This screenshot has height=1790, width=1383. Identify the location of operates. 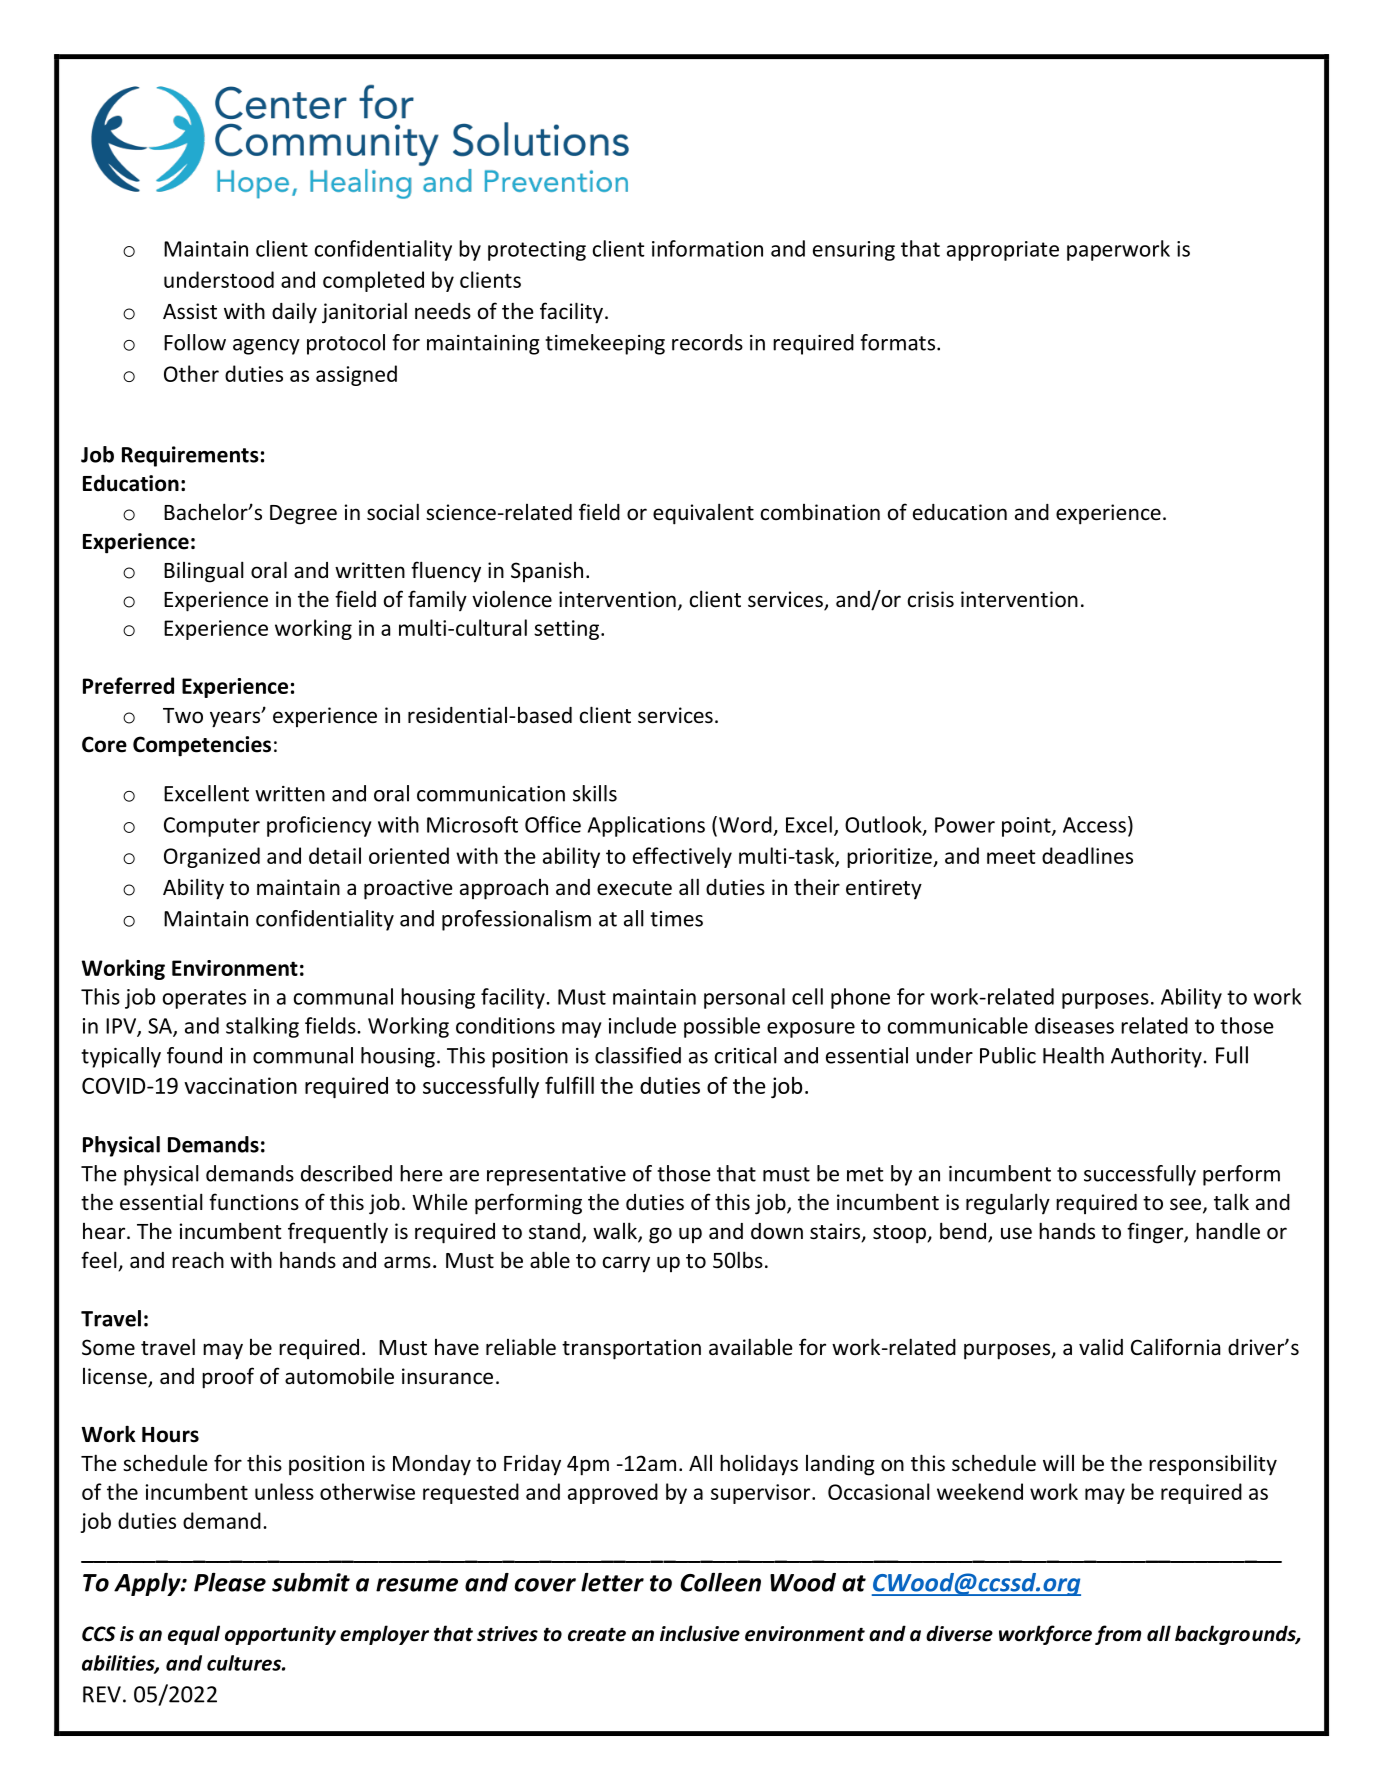
(204, 999).
